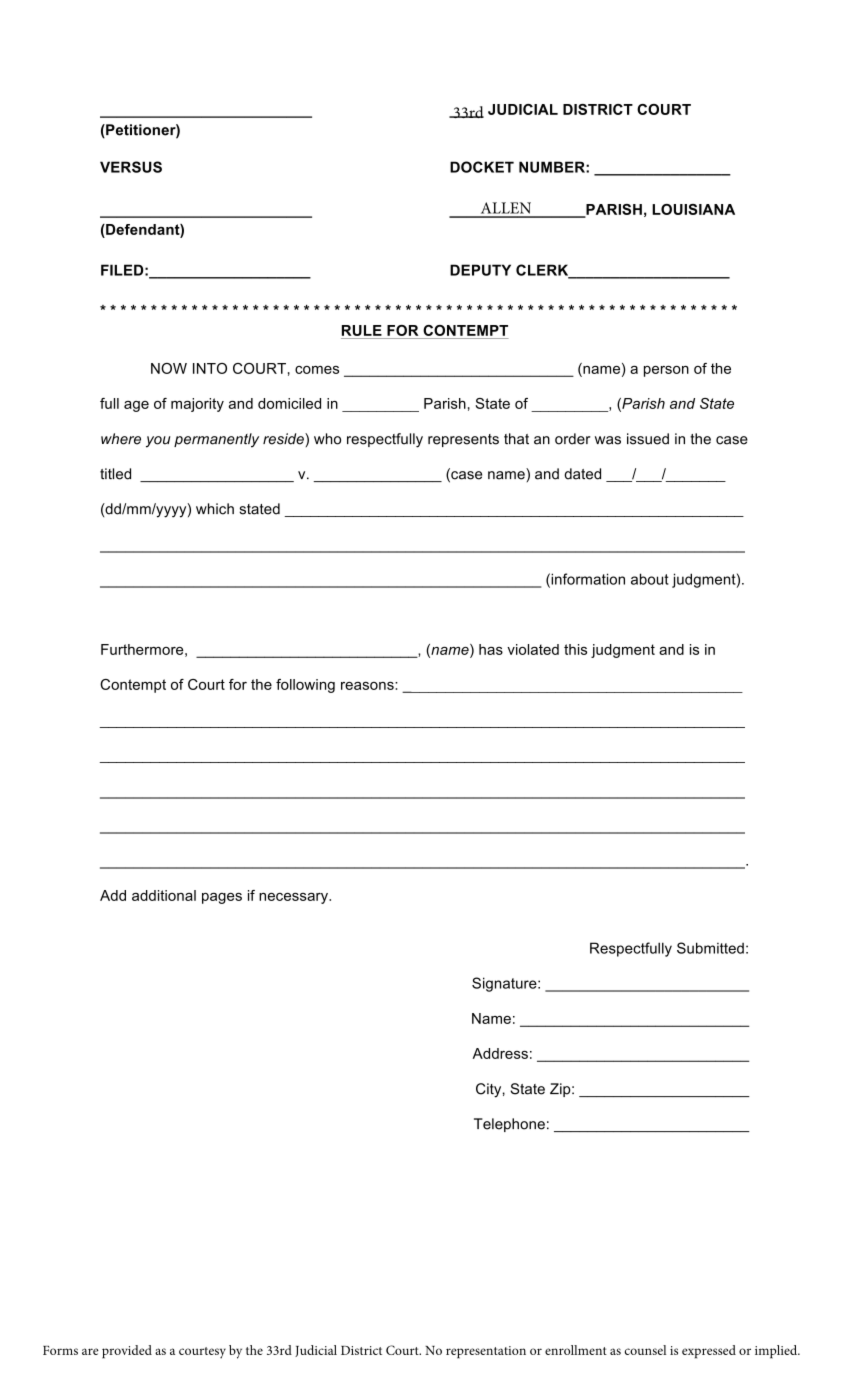  Describe the element at coordinates (710, 948) in the document. I see `Submitted` at that location.
